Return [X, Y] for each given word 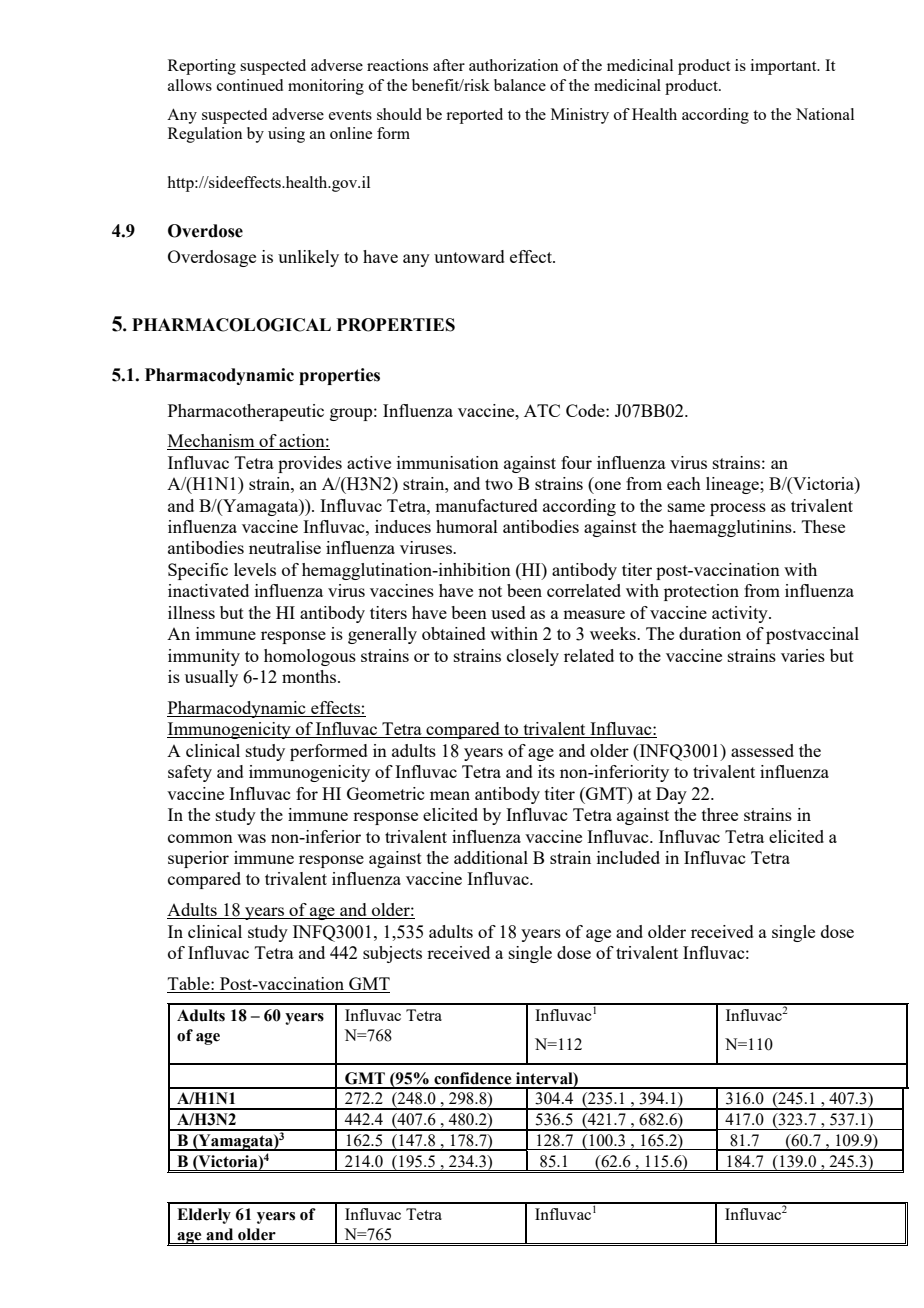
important [785, 67]
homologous [310, 657]
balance [520, 85]
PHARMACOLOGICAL [231, 325]
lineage [733, 485]
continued [250, 85]
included [628, 857]
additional [491, 857]
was [251, 838]
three [720, 814]
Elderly [204, 1216]
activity [741, 614]
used [508, 612]
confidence [472, 1078]
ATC [542, 410]
